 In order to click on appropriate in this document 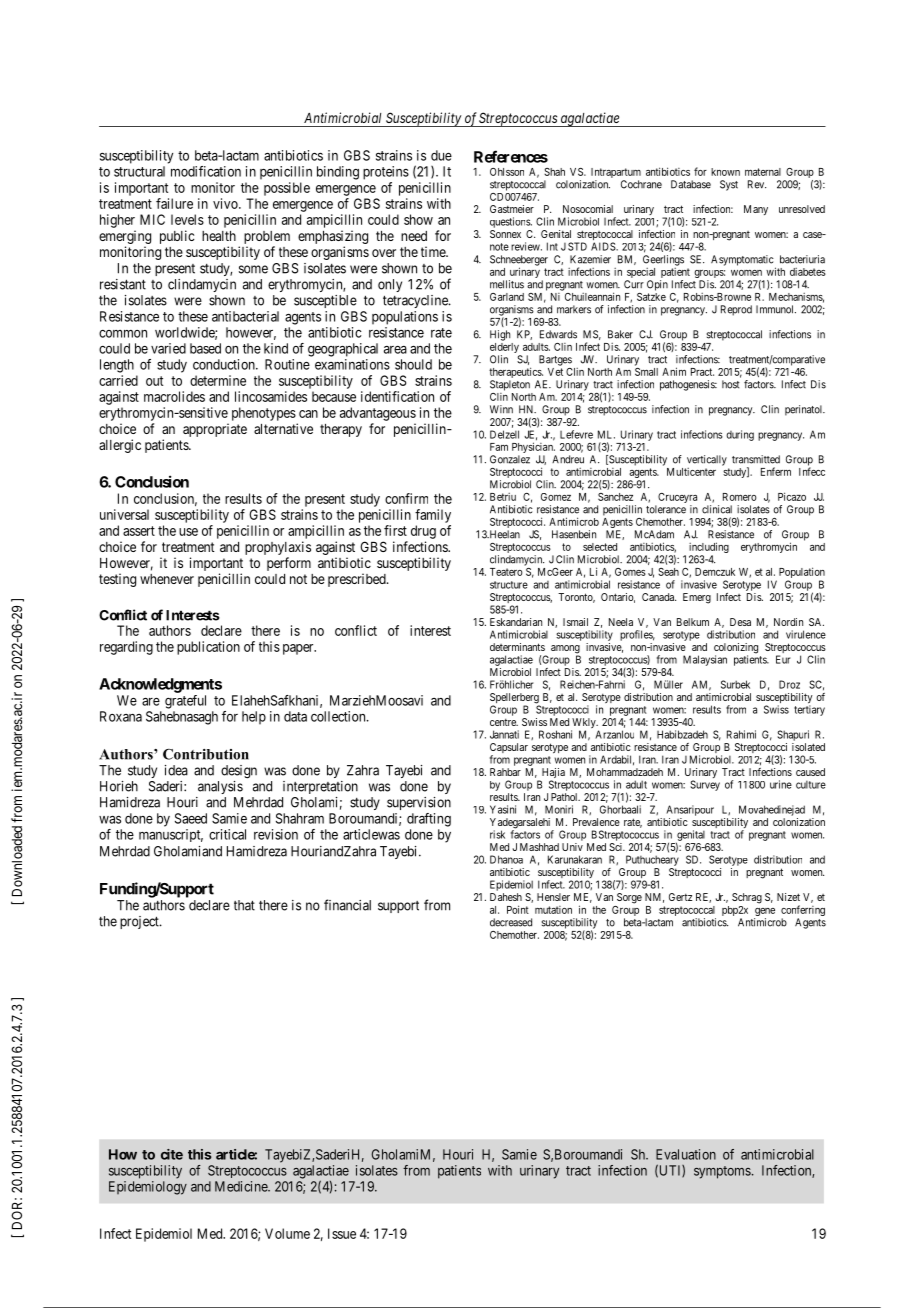, I will do `click(215, 430)`.
